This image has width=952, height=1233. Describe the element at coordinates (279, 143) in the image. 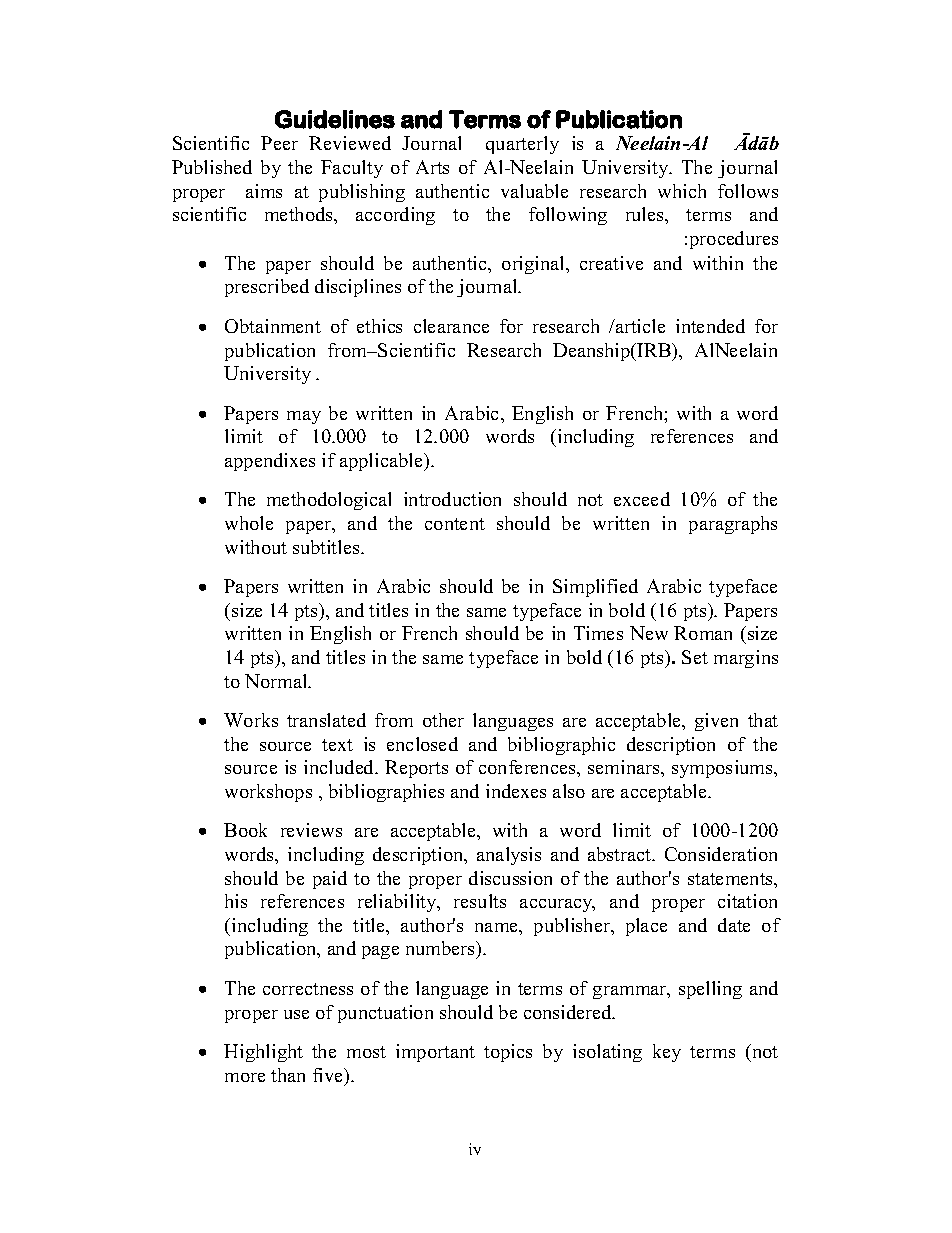

I see `Peer` at that location.
